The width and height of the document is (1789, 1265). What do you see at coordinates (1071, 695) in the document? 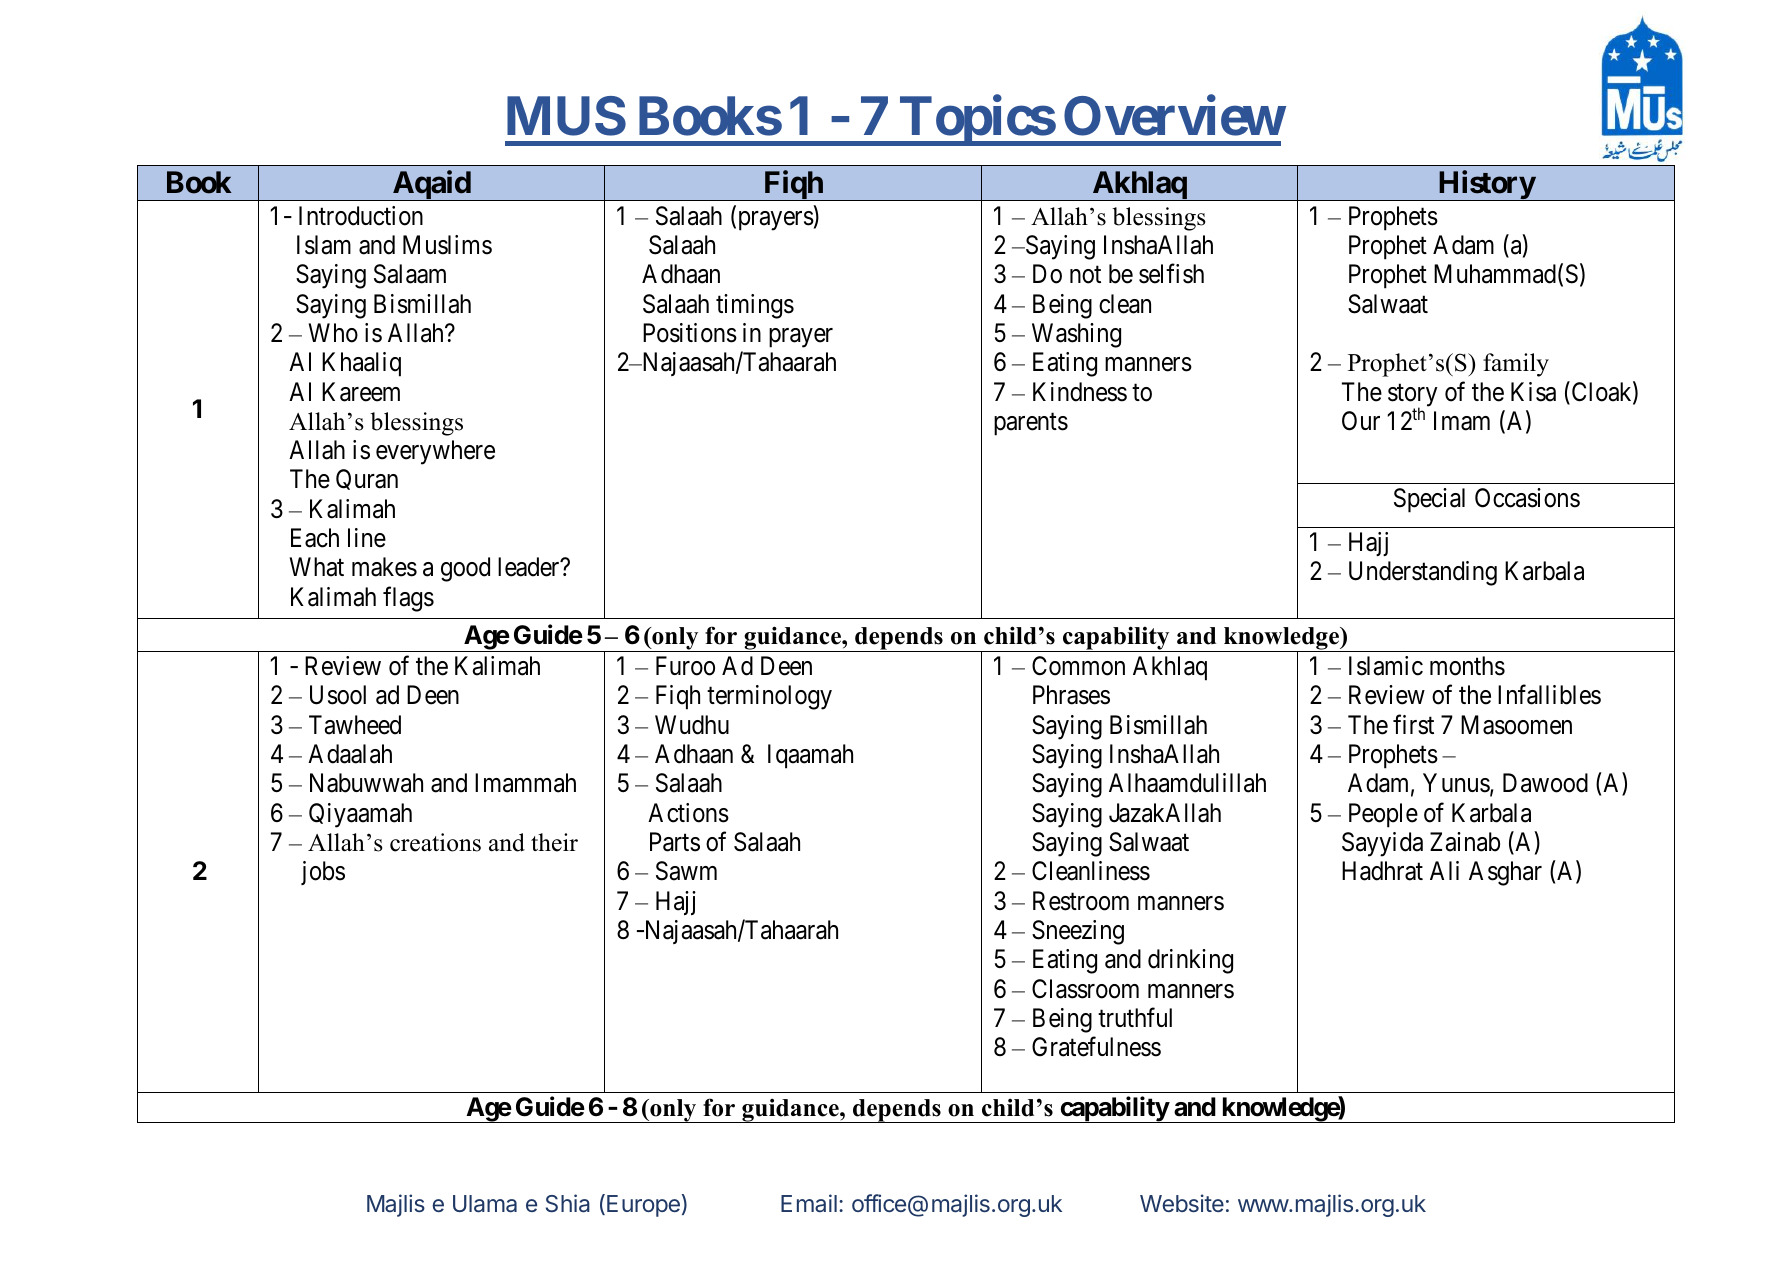
I see `Phrases` at bounding box center [1071, 695].
